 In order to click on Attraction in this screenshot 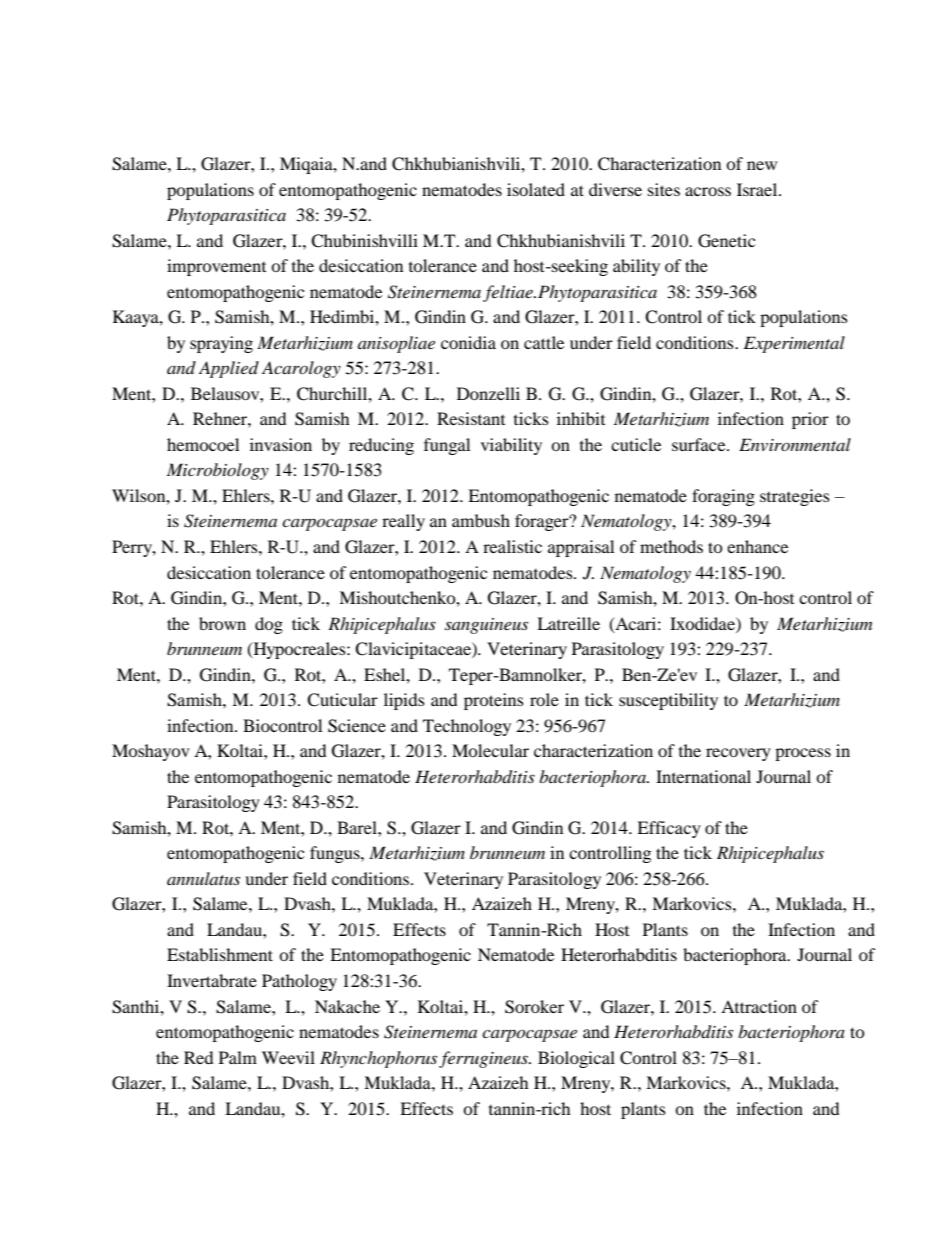, I will do `click(759, 1006)`.
